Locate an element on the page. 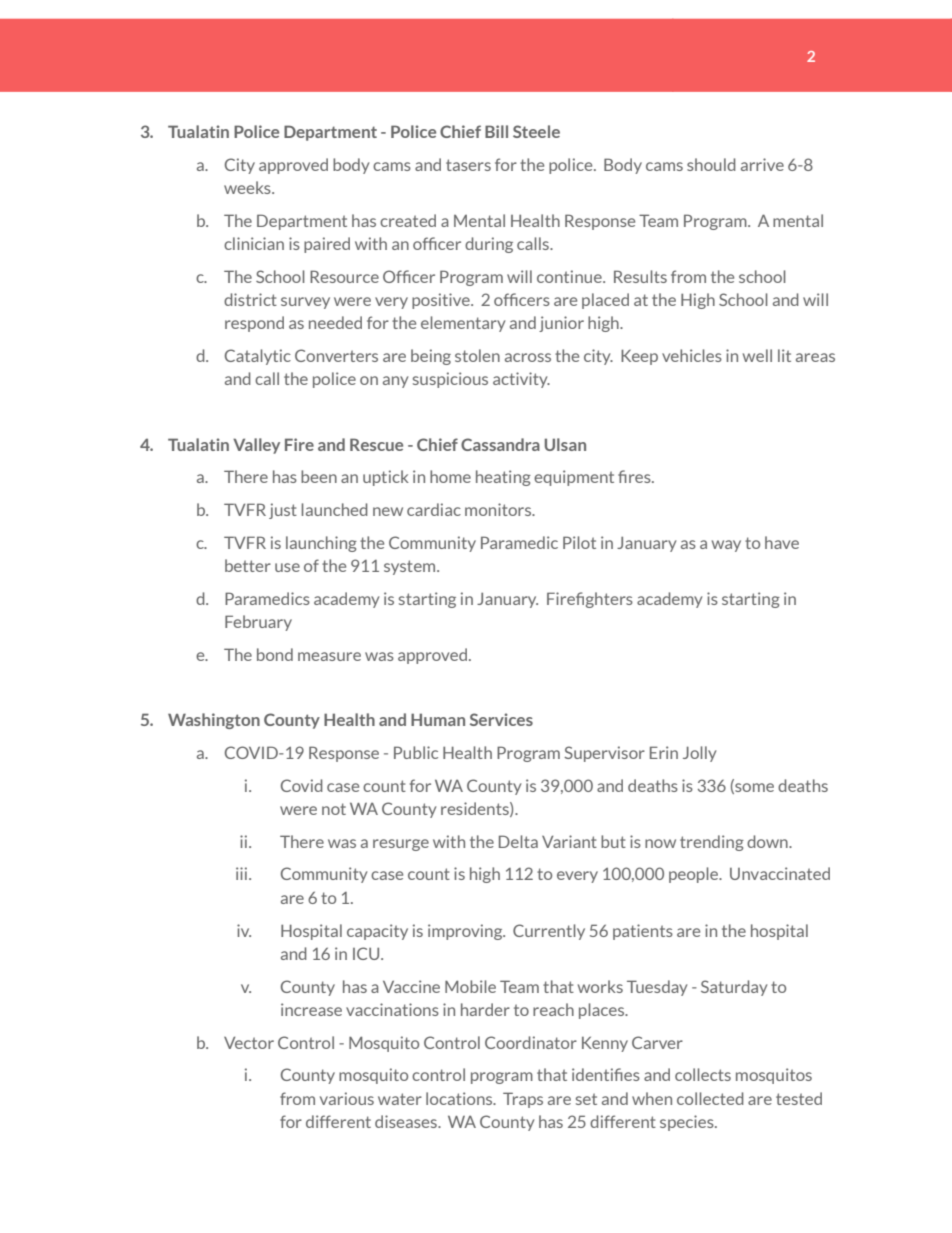 The width and height of the document is (952, 1233). collected is located at coordinates (710, 1098).
